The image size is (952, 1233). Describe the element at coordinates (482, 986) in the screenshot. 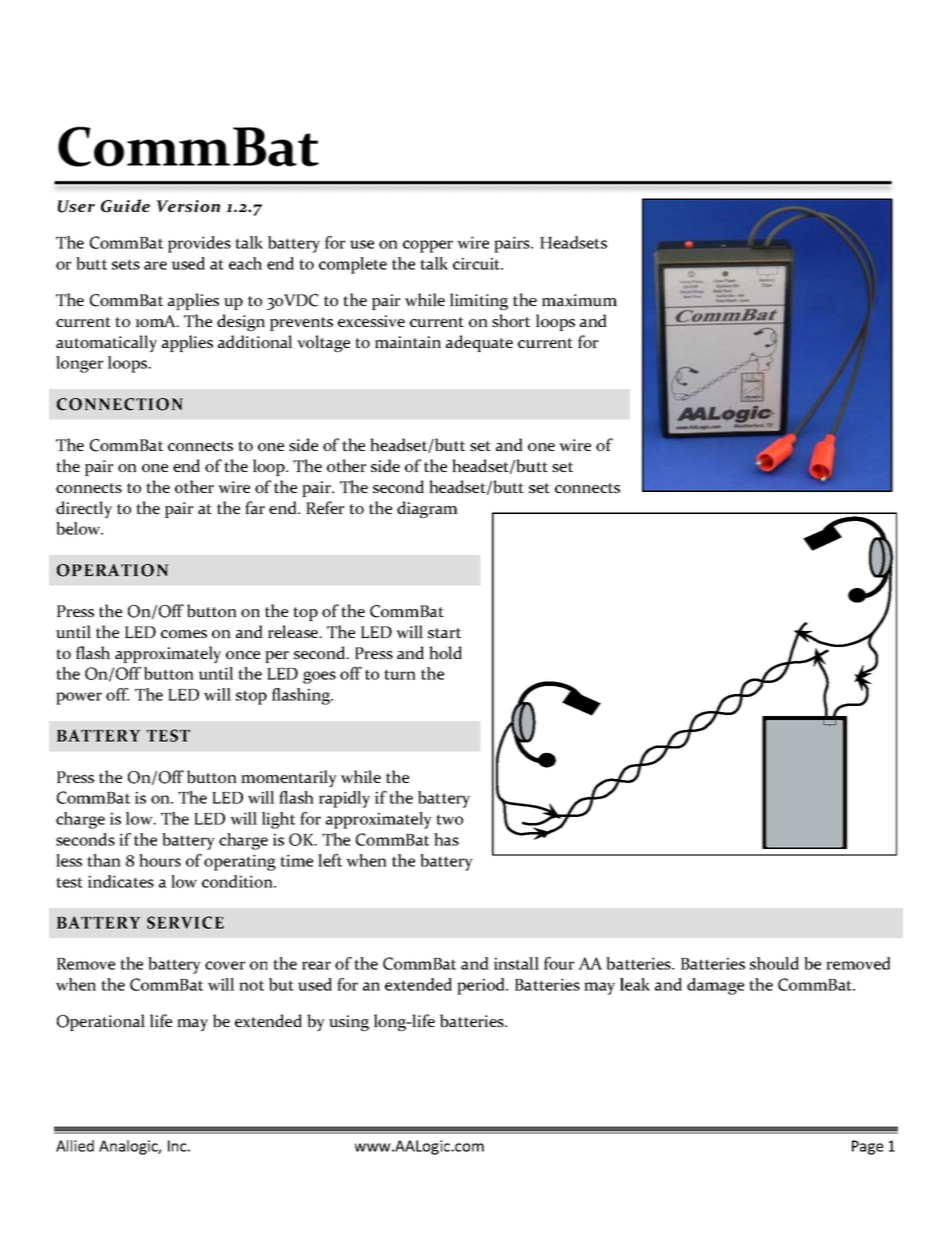

I see `period` at that location.
